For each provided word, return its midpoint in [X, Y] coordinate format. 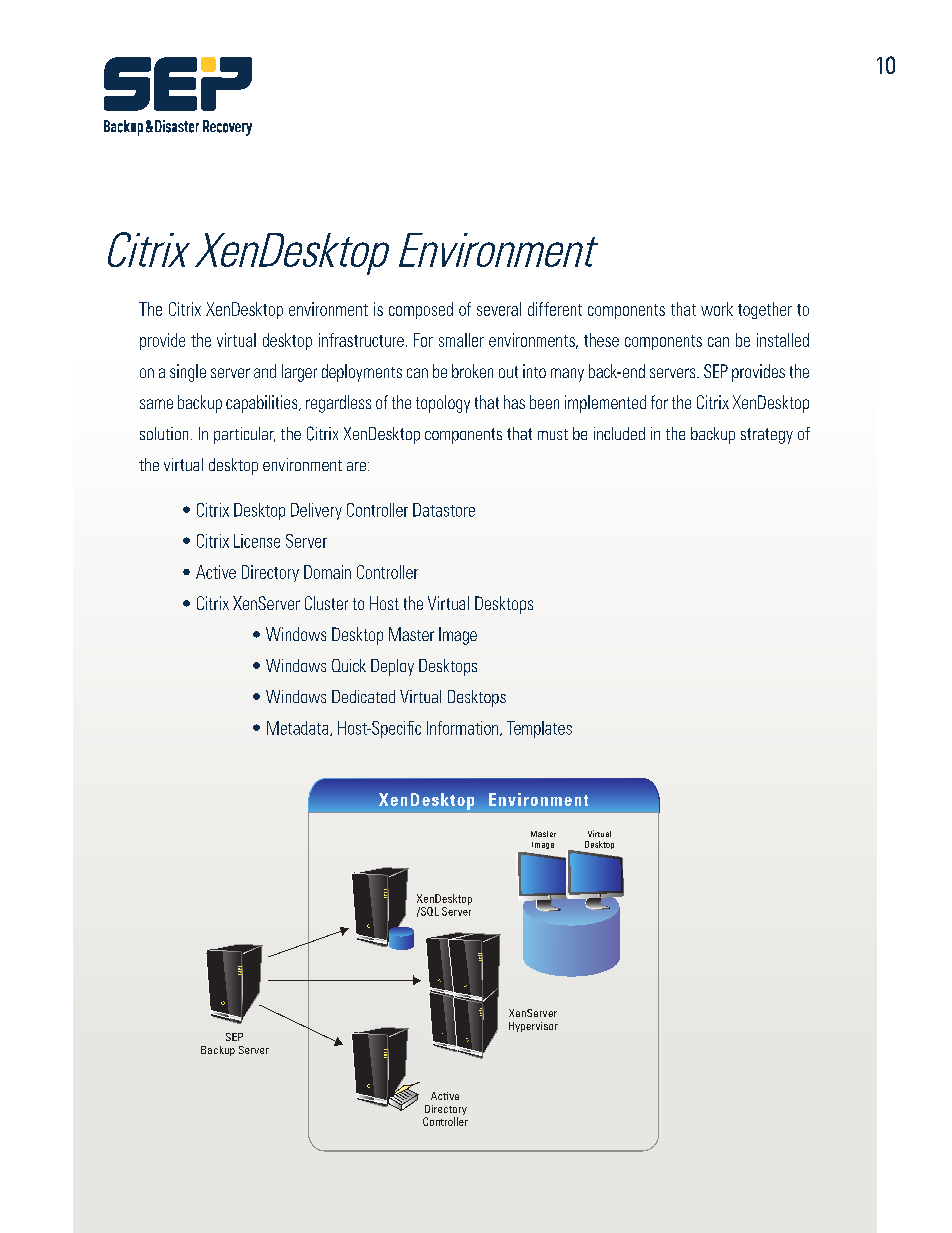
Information [464, 728]
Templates [539, 729]
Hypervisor [533, 1027]
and [265, 371]
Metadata [299, 728]
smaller [461, 340]
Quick [349, 665]
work [717, 309]
